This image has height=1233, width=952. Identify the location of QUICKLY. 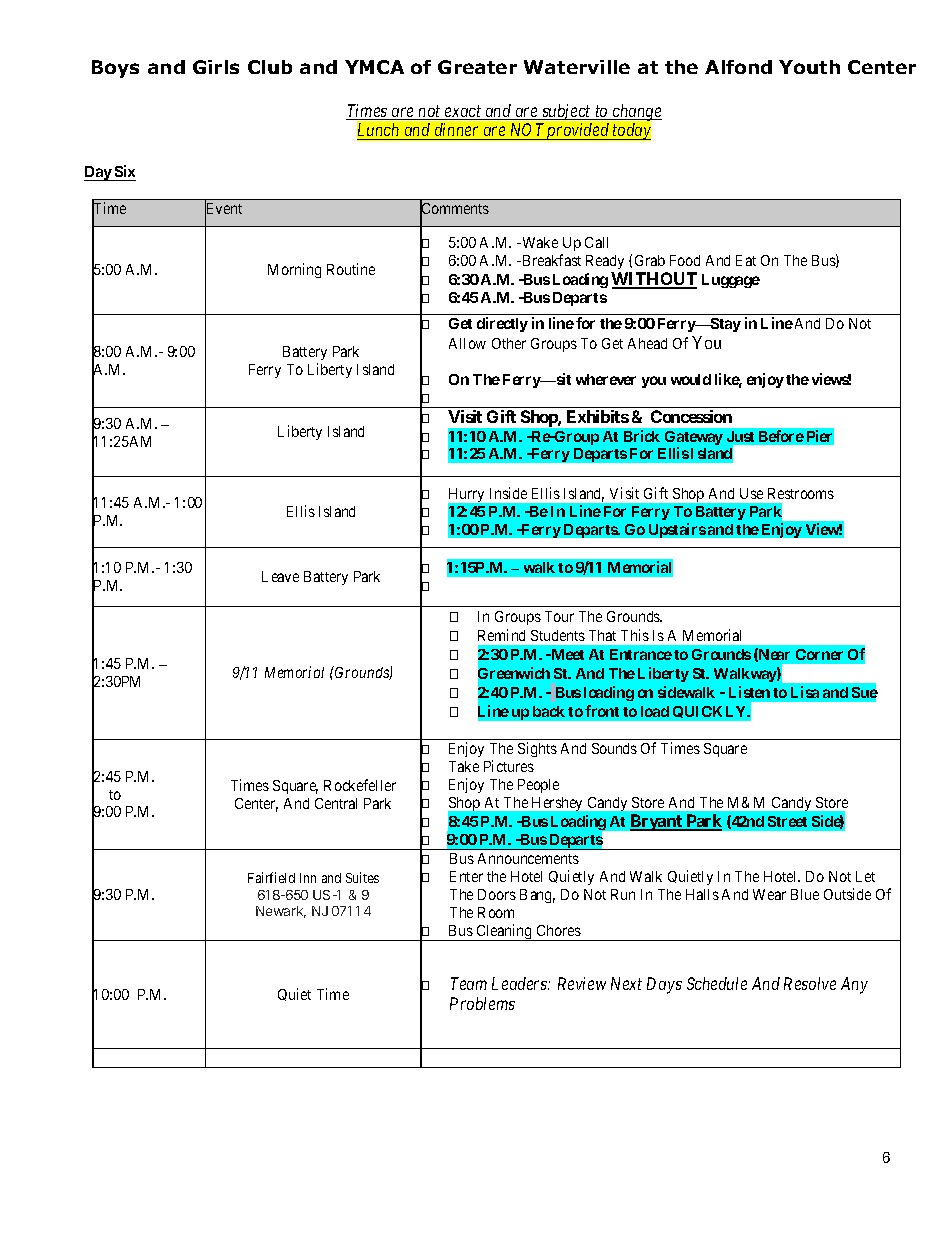
(711, 712).
